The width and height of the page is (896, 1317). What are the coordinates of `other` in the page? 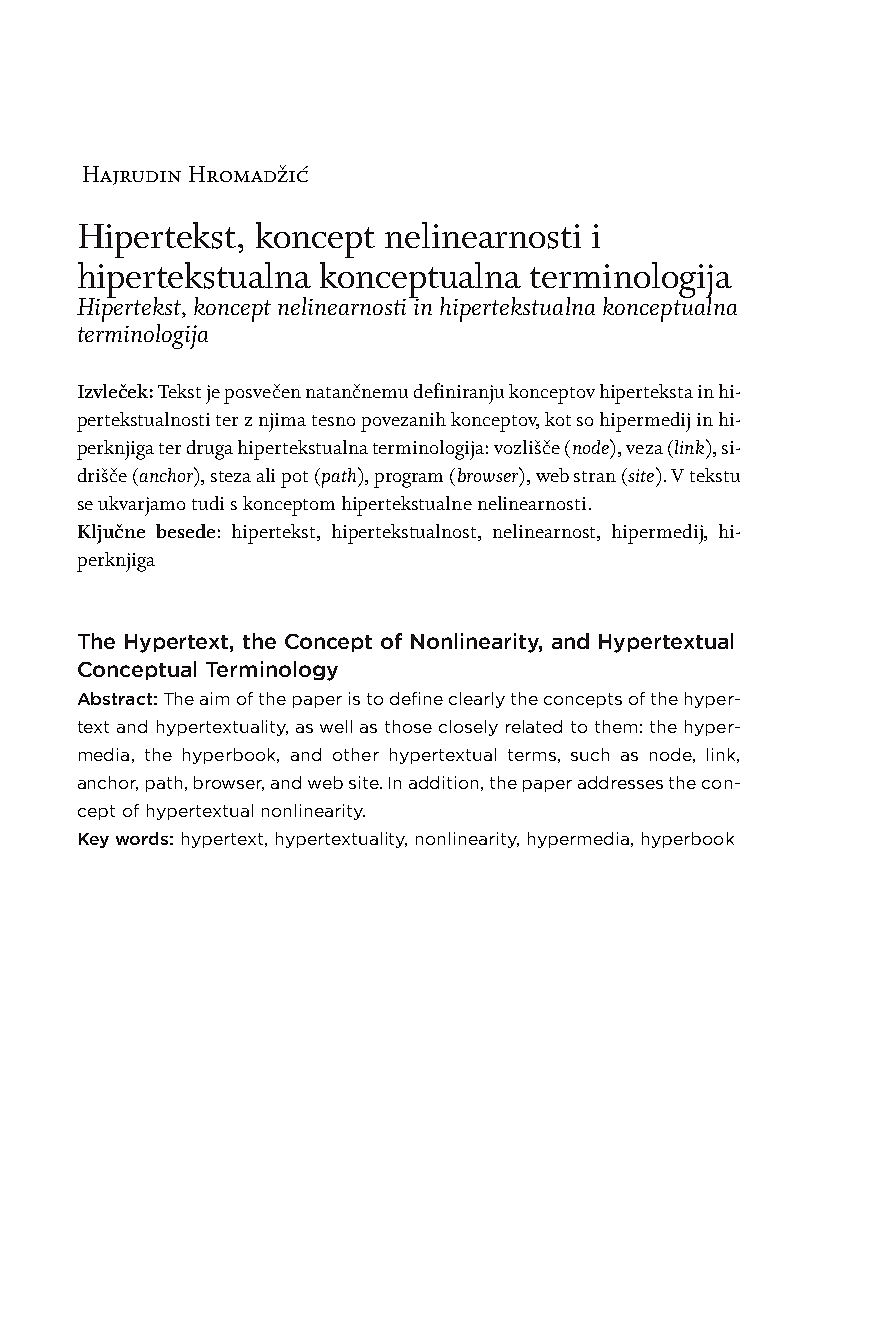 It's located at (356, 754).
